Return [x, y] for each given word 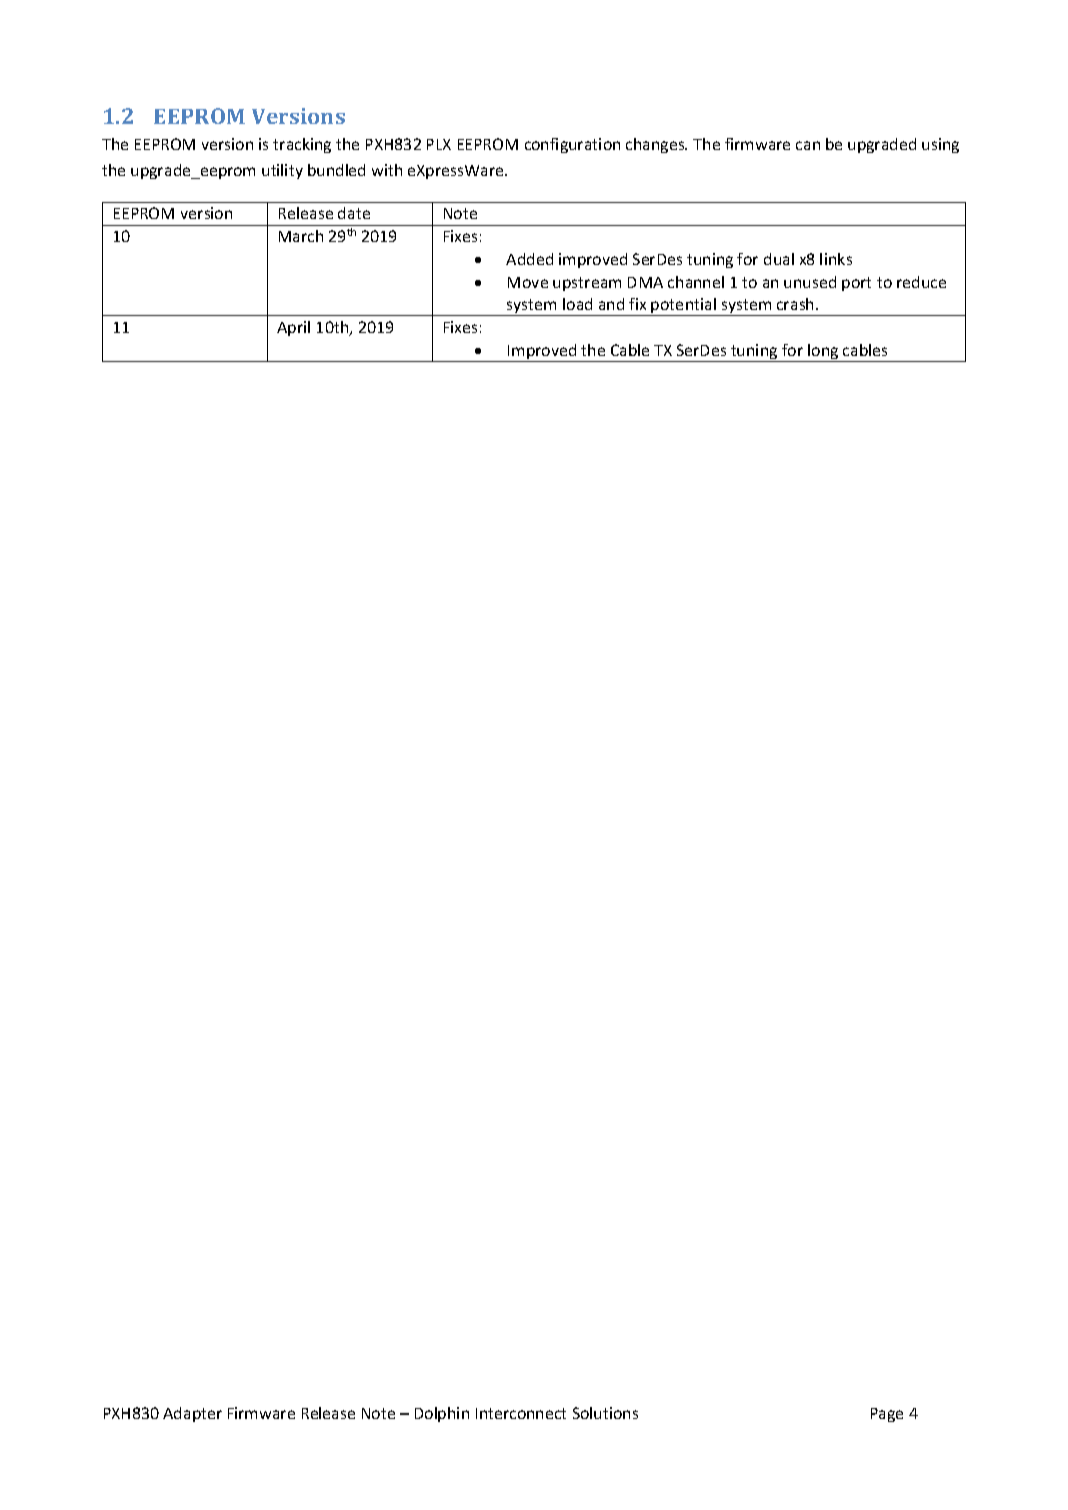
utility [282, 171]
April [293, 328]
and [611, 304]
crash [797, 304]
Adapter [192, 1414]
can [808, 145]
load [577, 304]
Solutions [605, 1413]
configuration [572, 145]
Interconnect [521, 1413]
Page [887, 1415]
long [823, 353]
